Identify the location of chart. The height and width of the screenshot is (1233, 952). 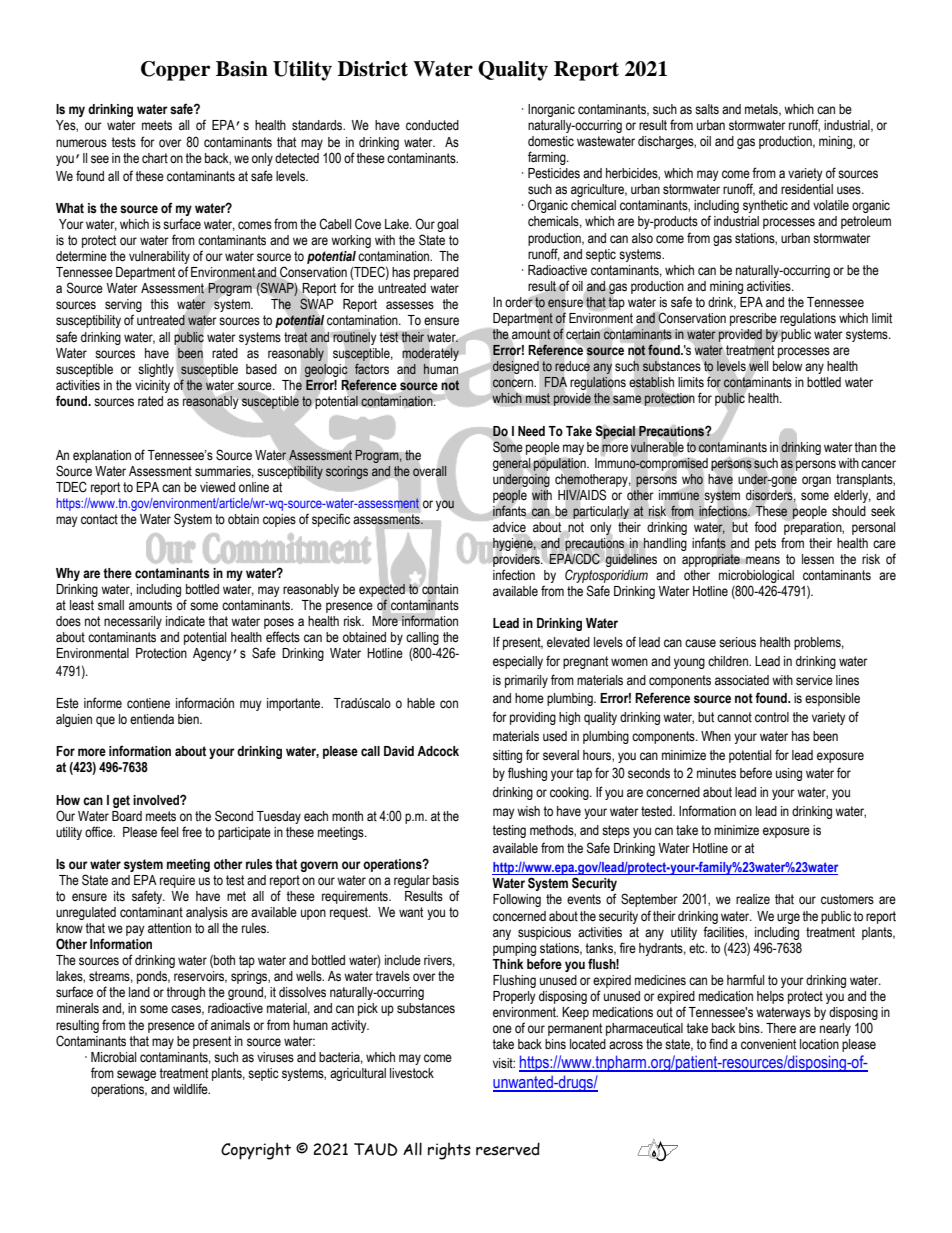
(155, 158).
